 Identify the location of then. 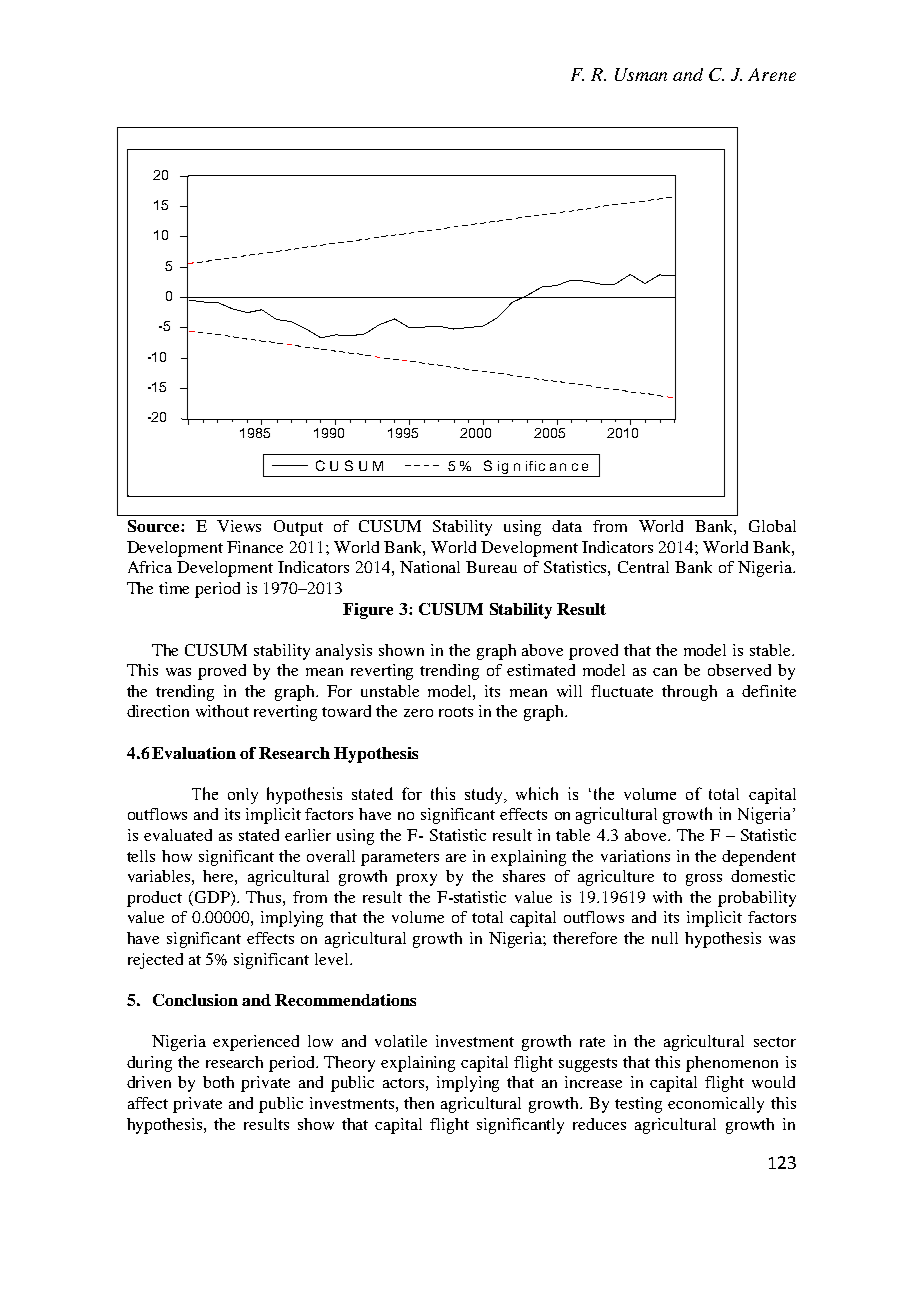
(419, 1103).
